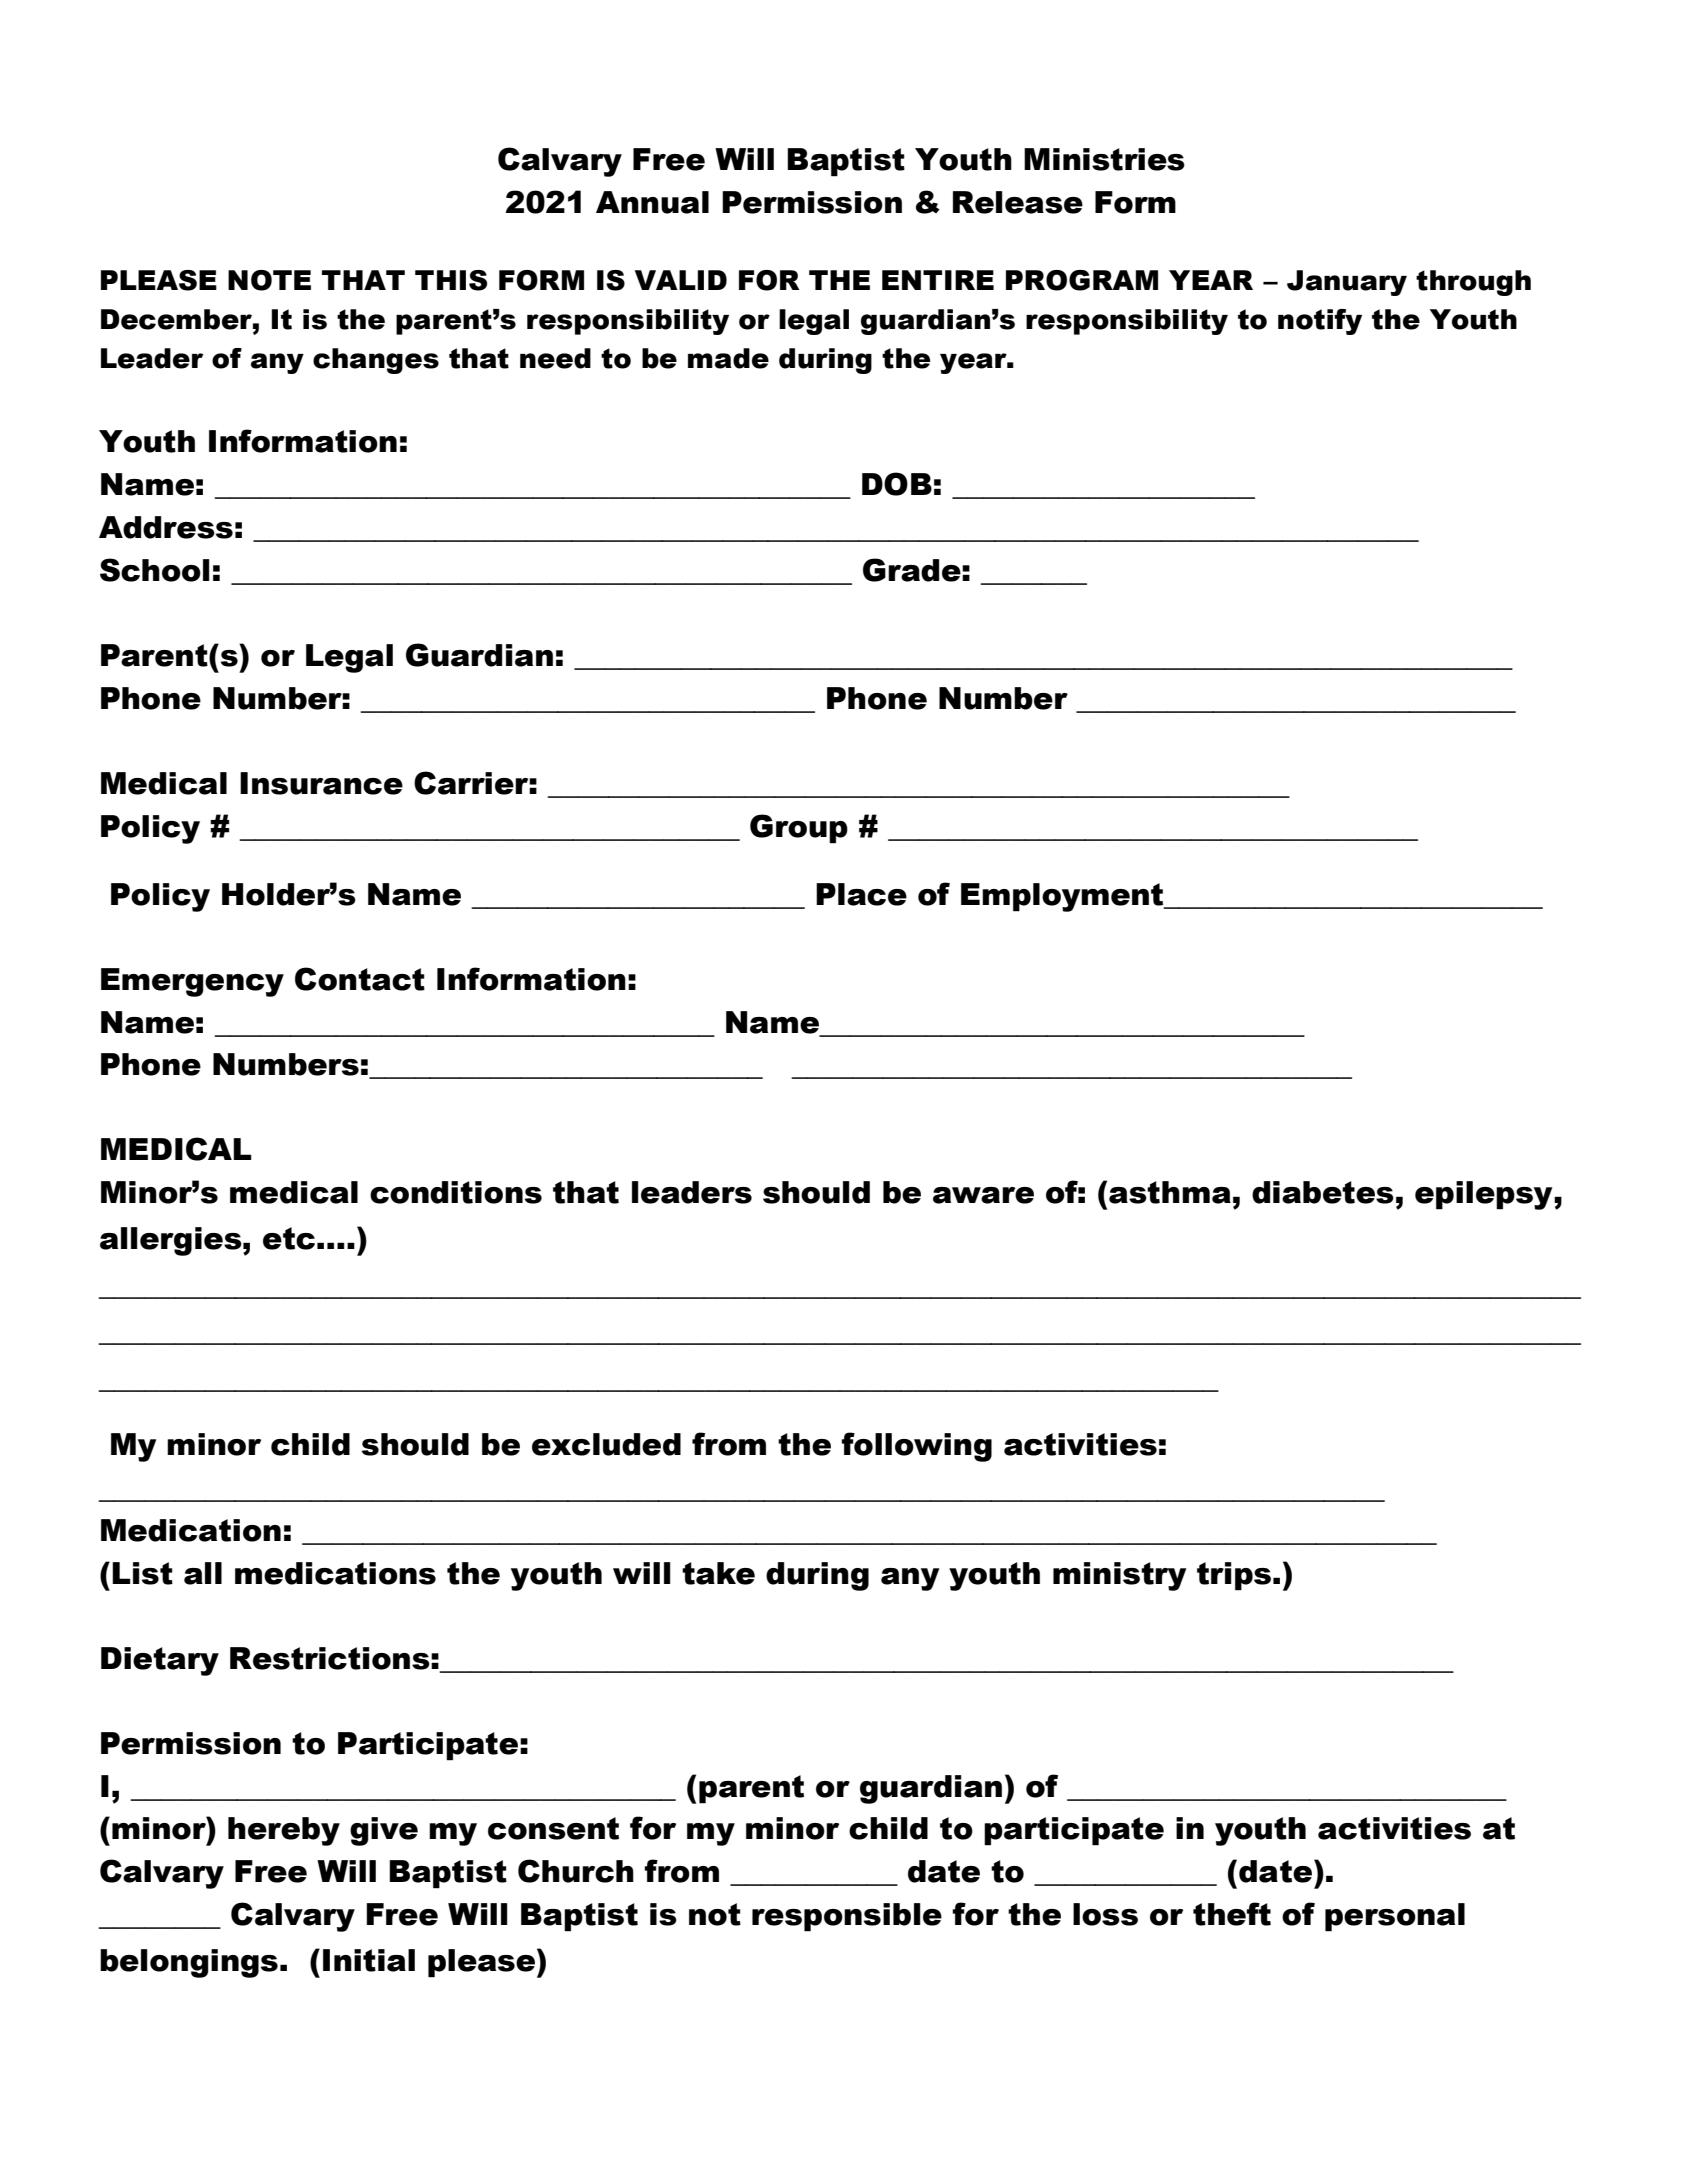 This screenshot has width=1683, height=2178. I want to click on conditions, so click(456, 1192).
